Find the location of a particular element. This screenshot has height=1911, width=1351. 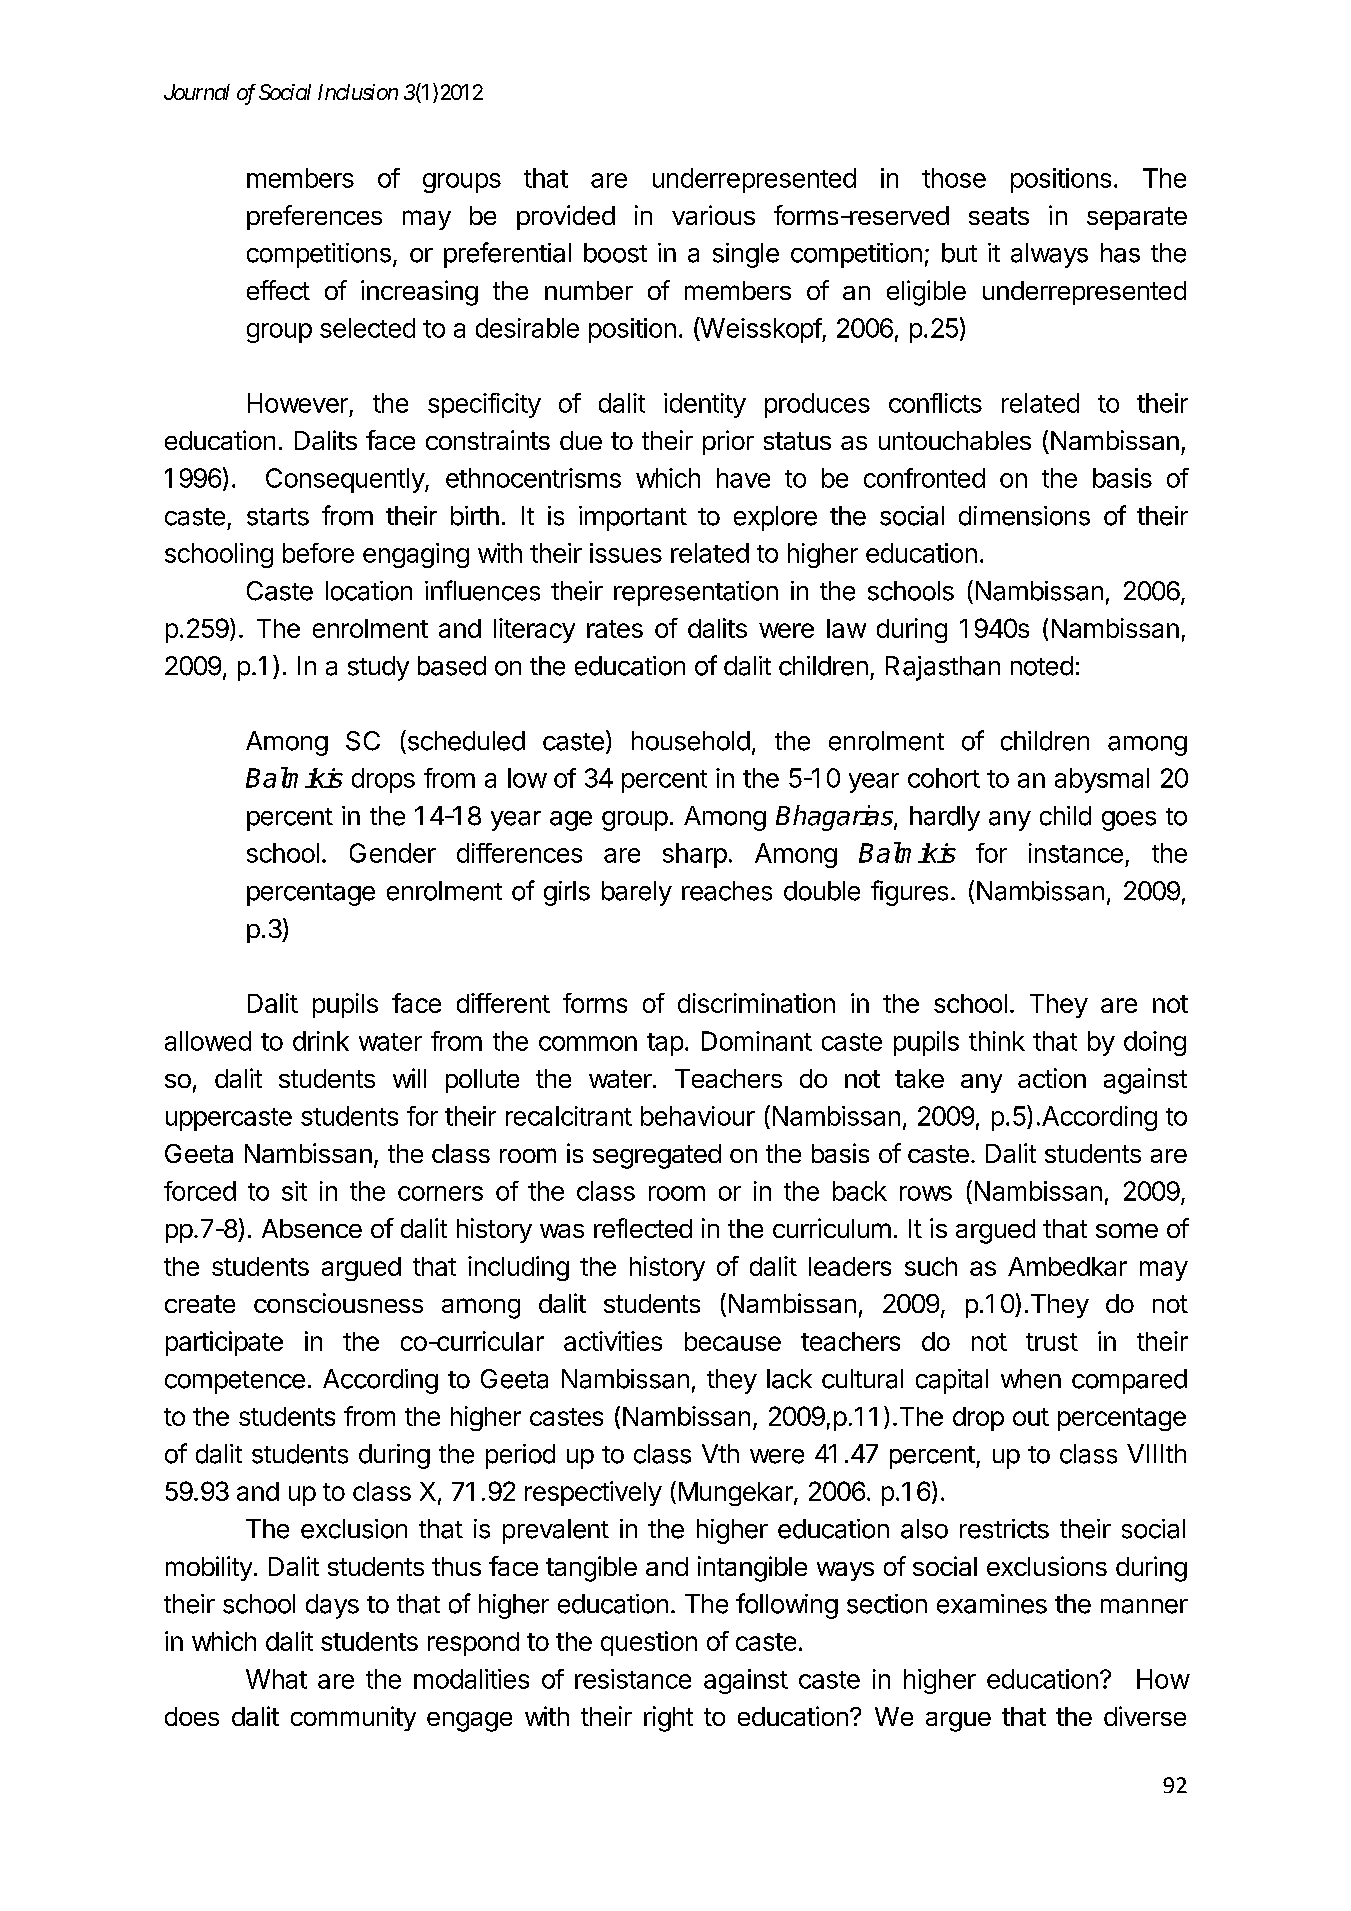

reflected is located at coordinates (643, 1228).
